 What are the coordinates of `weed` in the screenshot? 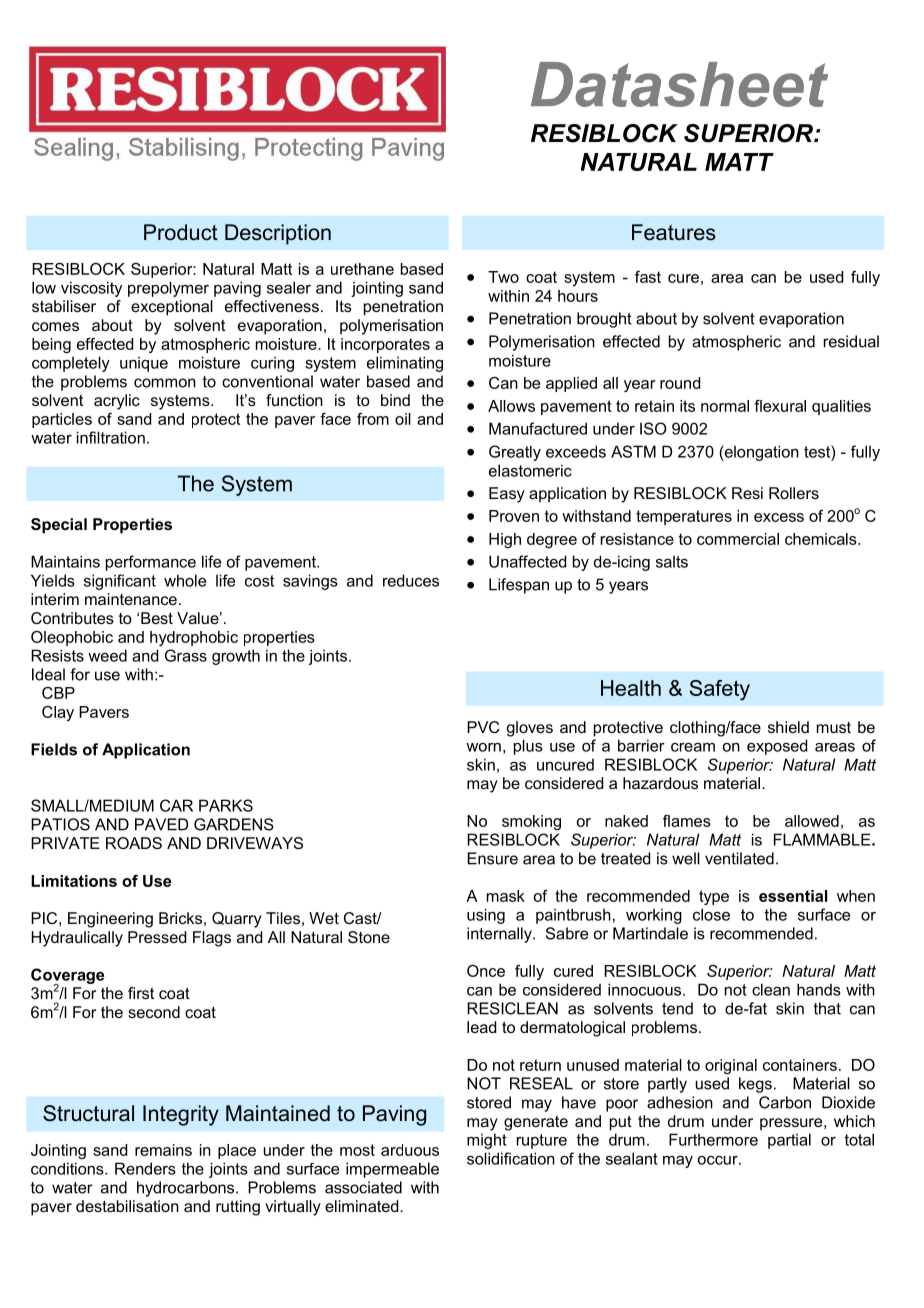 It's located at (107, 655).
